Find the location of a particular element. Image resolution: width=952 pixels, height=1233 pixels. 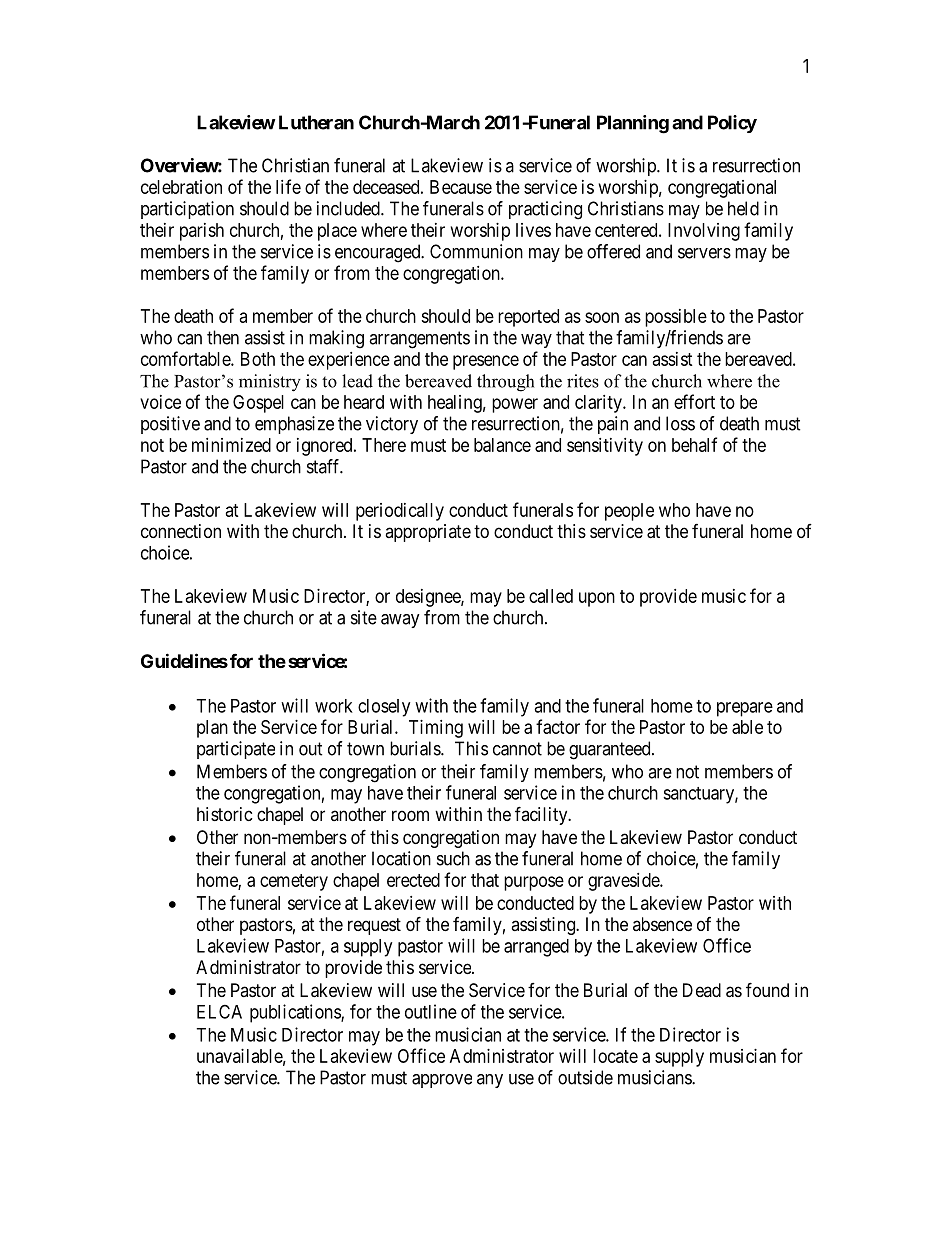

connection is located at coordinates (181, 531).
